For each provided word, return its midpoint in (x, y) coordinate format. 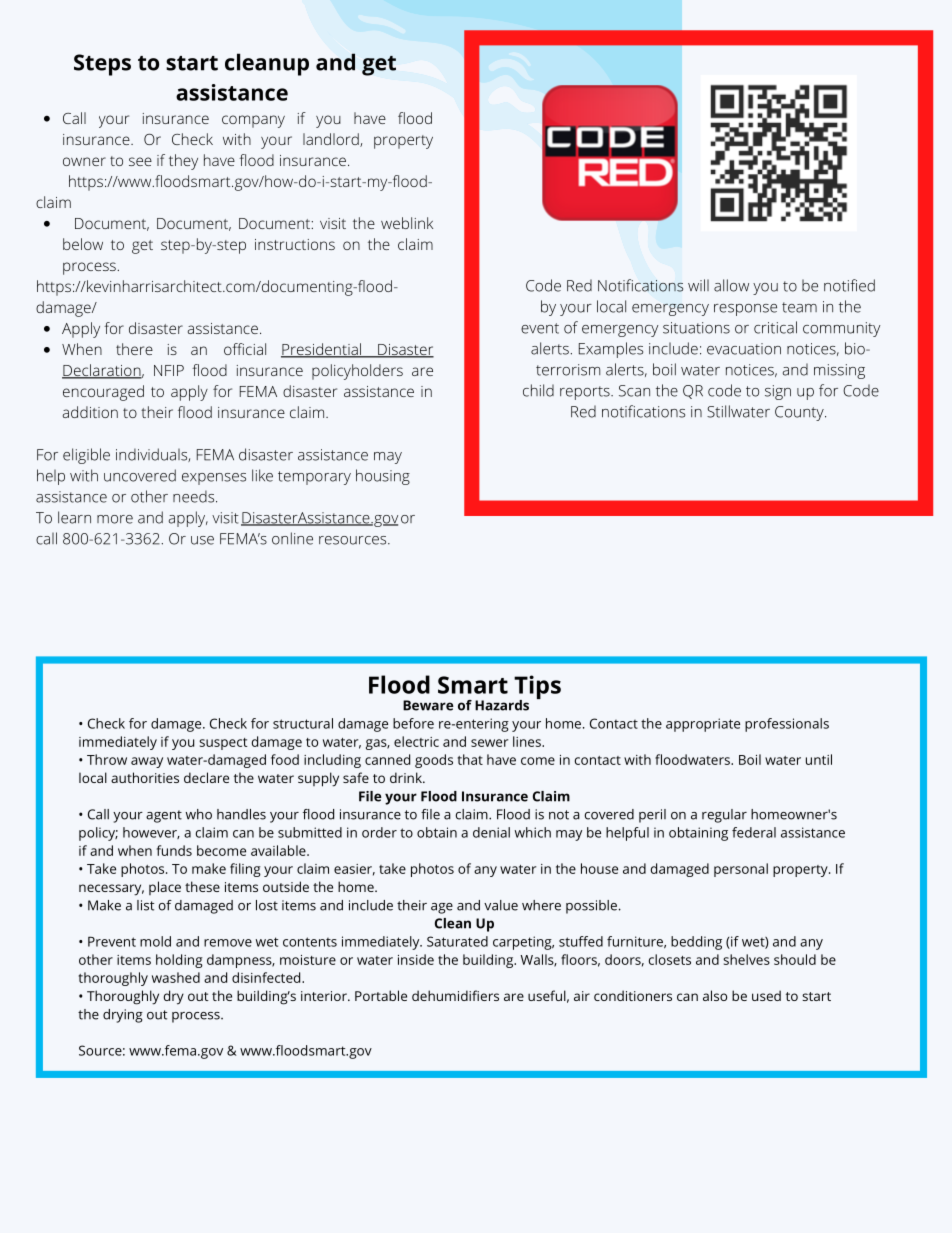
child (538, 390)
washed (176, 977)
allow (731, 285)
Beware (428, 705)
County (800, 413)
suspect (223, 744)
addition (90, 412)
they (183, 162)
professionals (787, 725)
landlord (332, 140)
